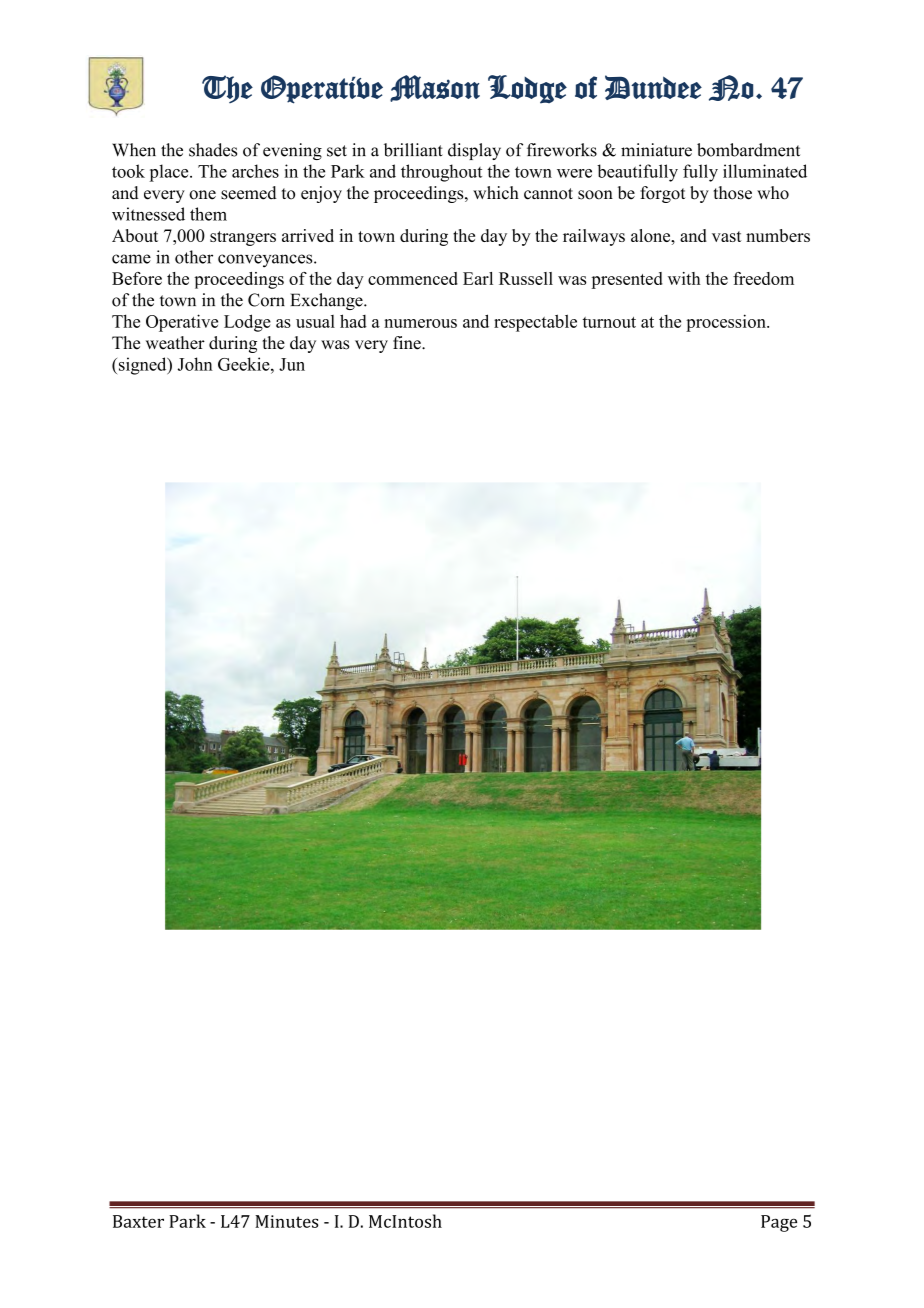 This page has width=924, height=1308. I want to click on display, so click(474, 151).
